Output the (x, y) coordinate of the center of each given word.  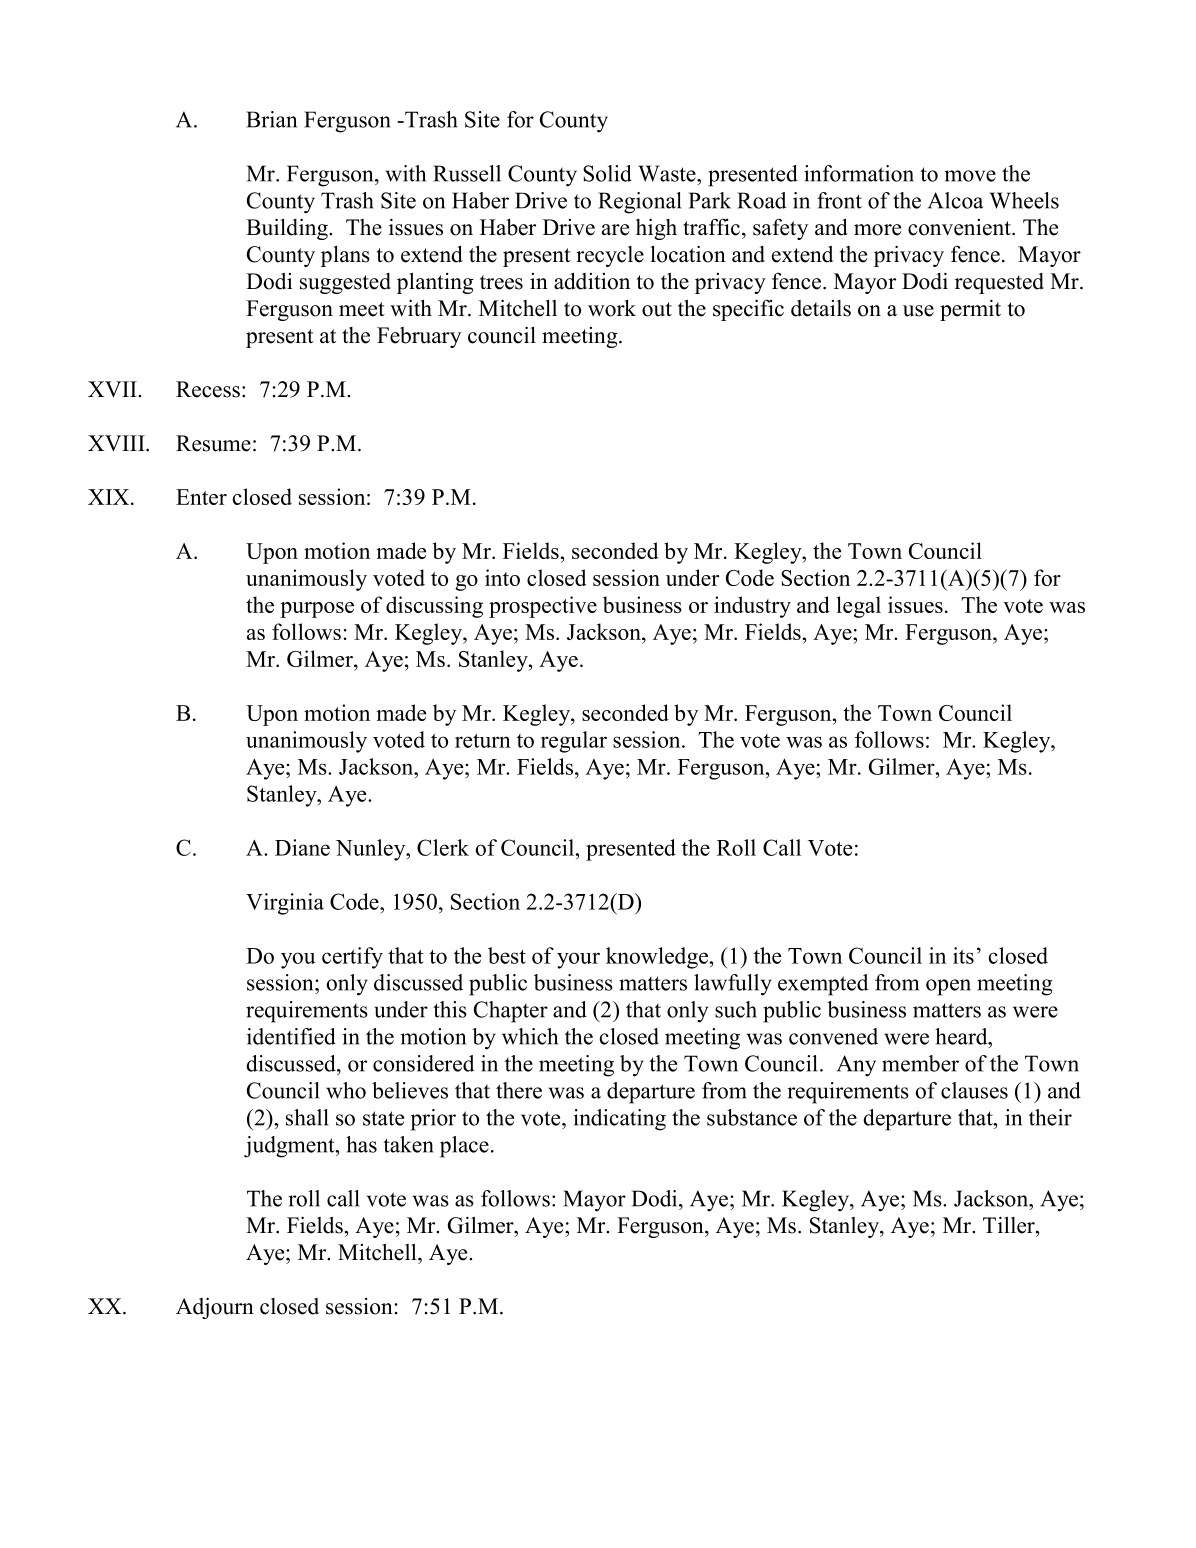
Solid (607, 173)
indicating (619, 1120)
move (970, 176)
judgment (290, 1147)
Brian (271, 119)
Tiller (1010, 1225)
